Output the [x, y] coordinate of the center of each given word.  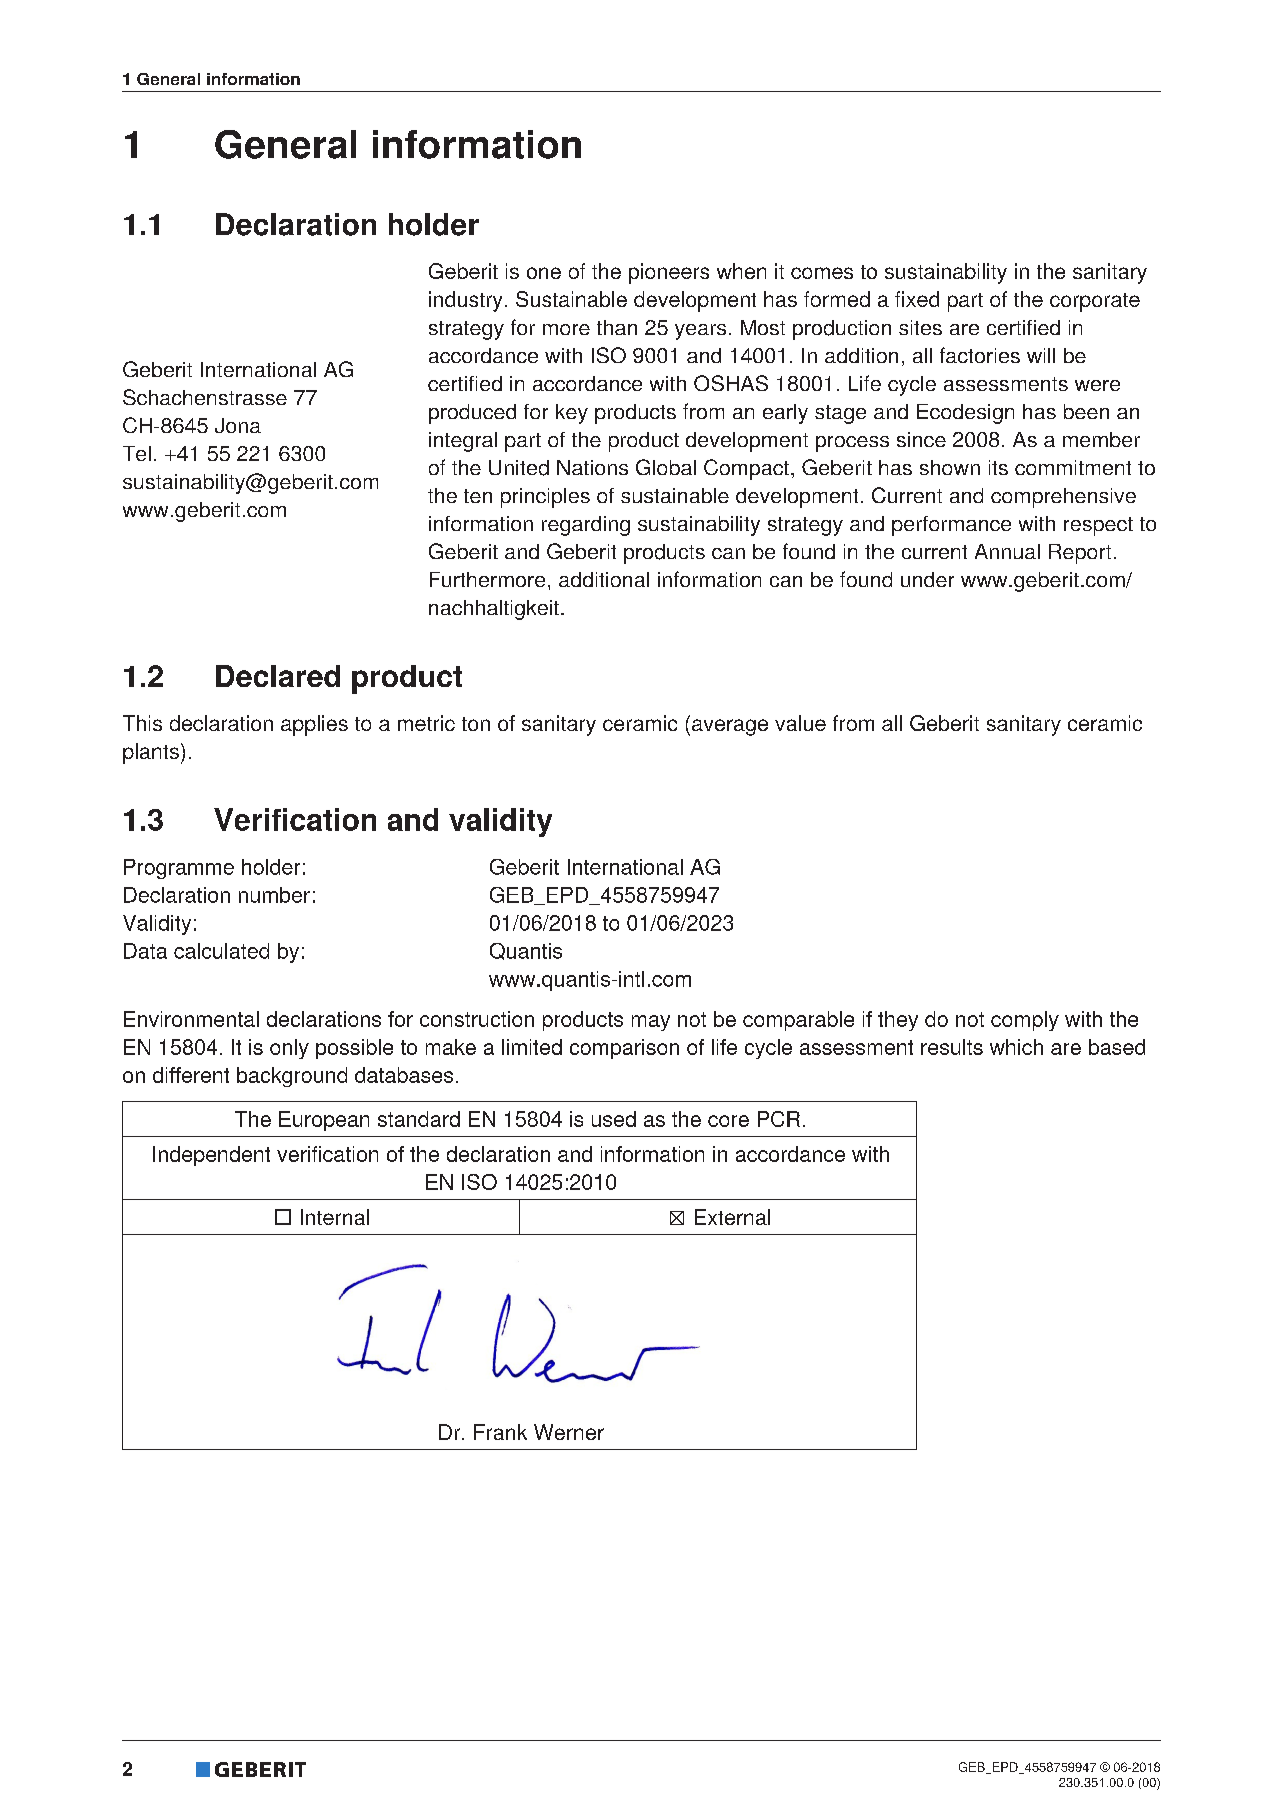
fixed [917, 299]
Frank [500, 1432]
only [289, 1049]
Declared [278, 676]
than [617, 327]
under [927, 579]
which [1016, 1047]
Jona [238, 425]
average [730, 727]
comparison [624, 1049]
